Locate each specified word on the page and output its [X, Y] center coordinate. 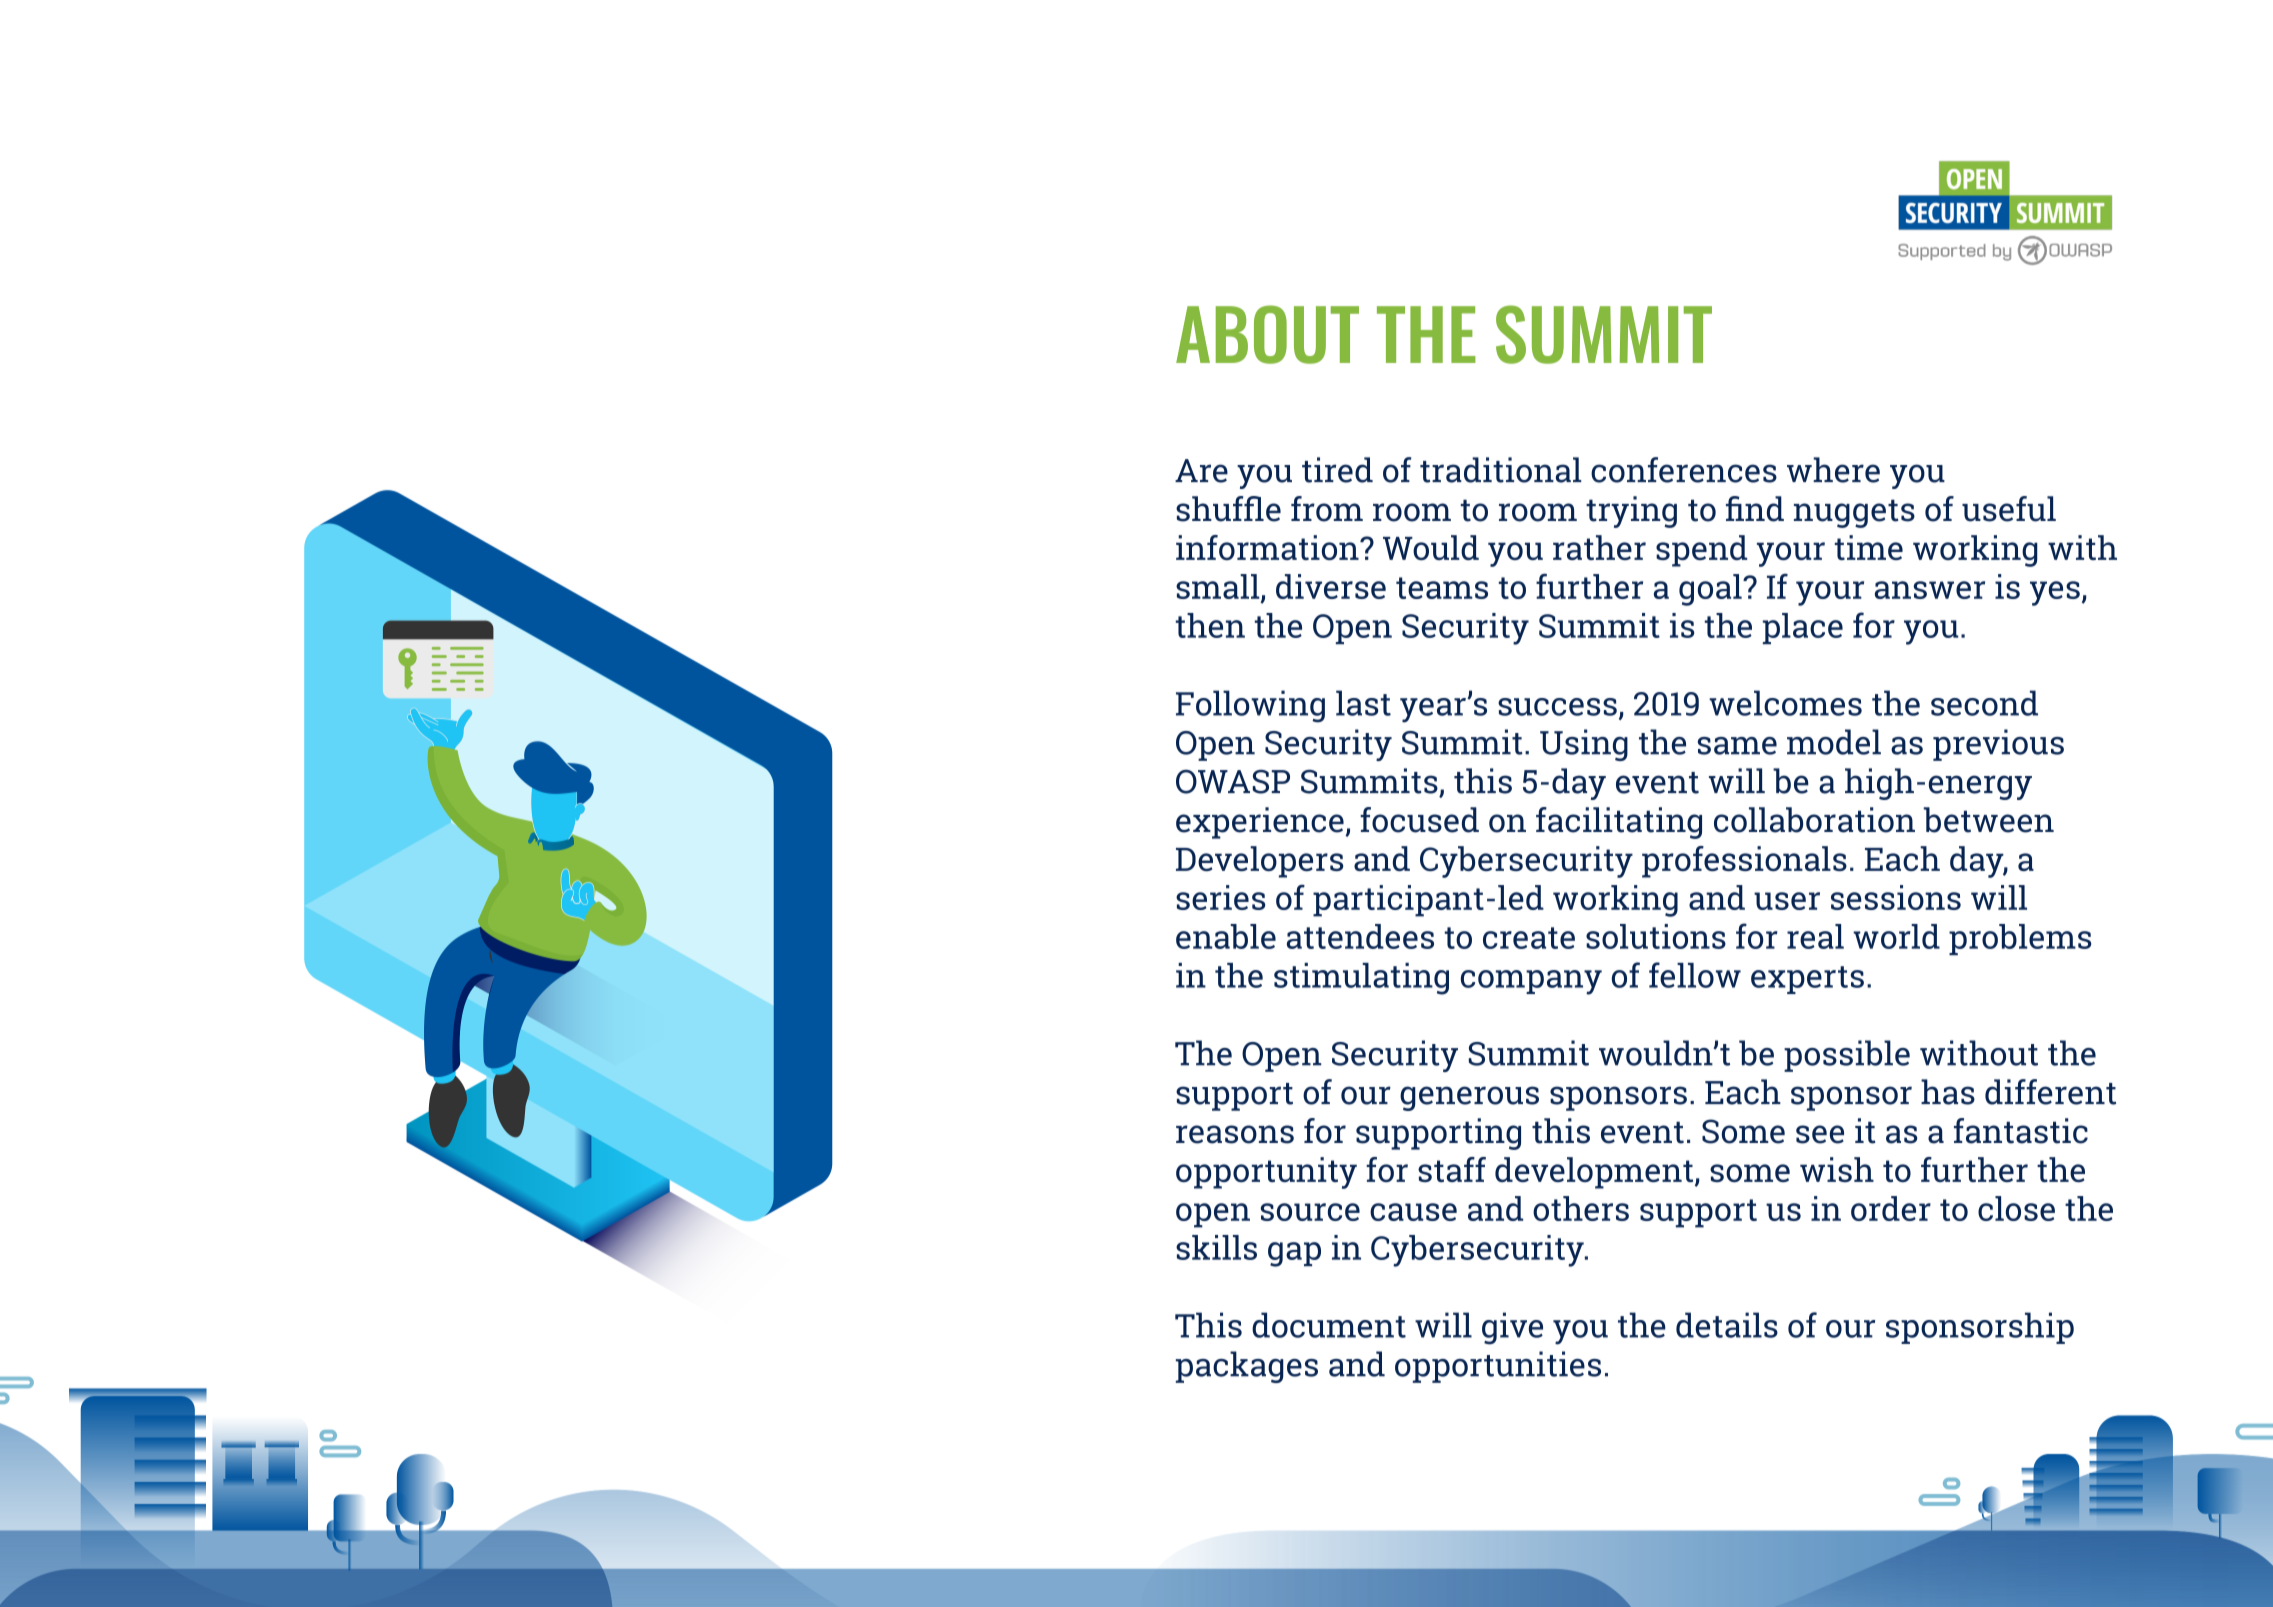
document [1329, 1325]
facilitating [1619, 823]
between [1988, 820]
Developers [1259, 862]
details [1727, 1325]
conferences [1684, 470]
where [1833, 470]
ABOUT [1267, 334]
